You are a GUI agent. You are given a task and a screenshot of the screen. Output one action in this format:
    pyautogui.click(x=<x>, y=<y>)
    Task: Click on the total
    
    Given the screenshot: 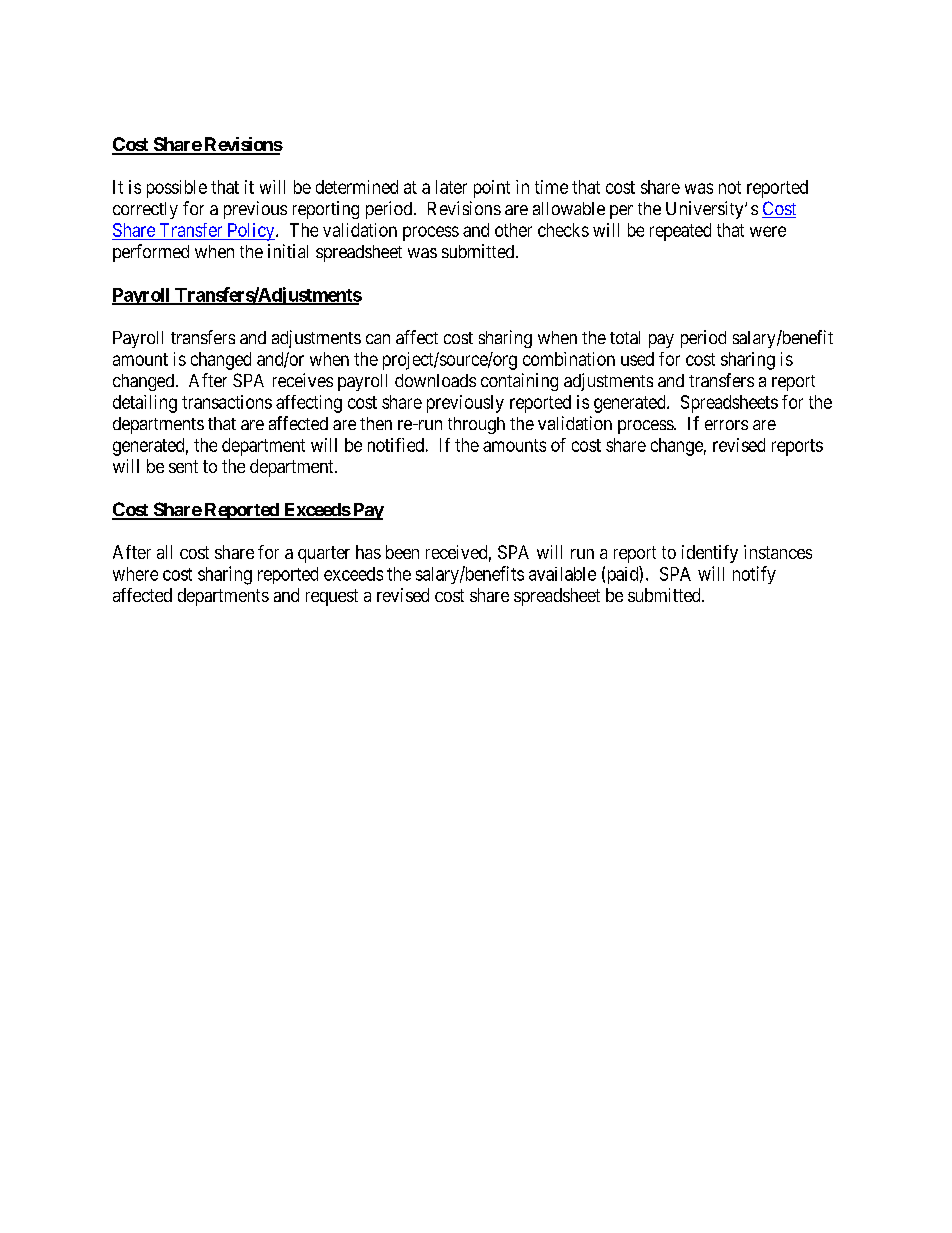 What is the action you would take?
    pyautogui.click(x=625, y=337)
